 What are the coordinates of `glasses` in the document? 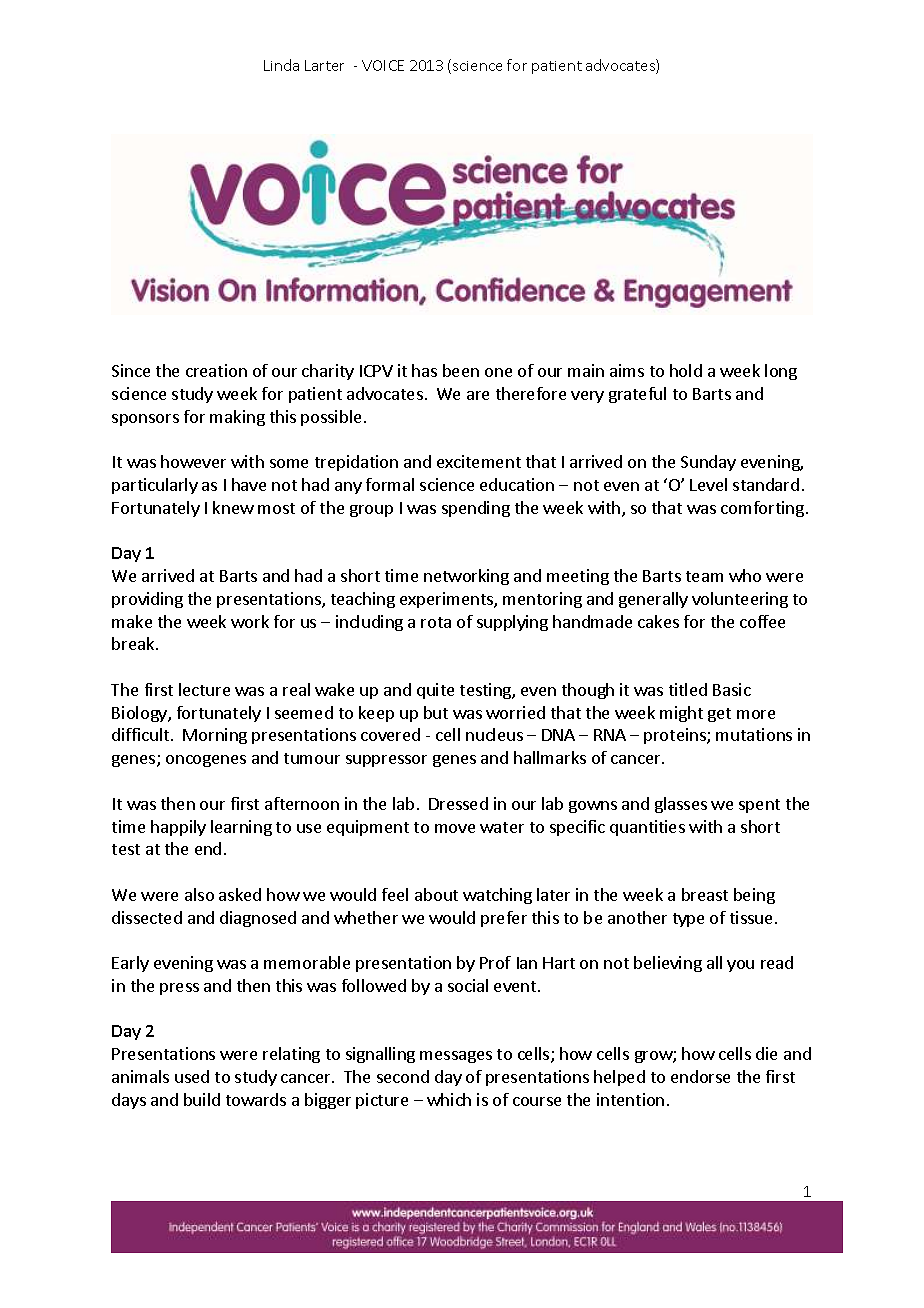 It's located at (681, 805).
